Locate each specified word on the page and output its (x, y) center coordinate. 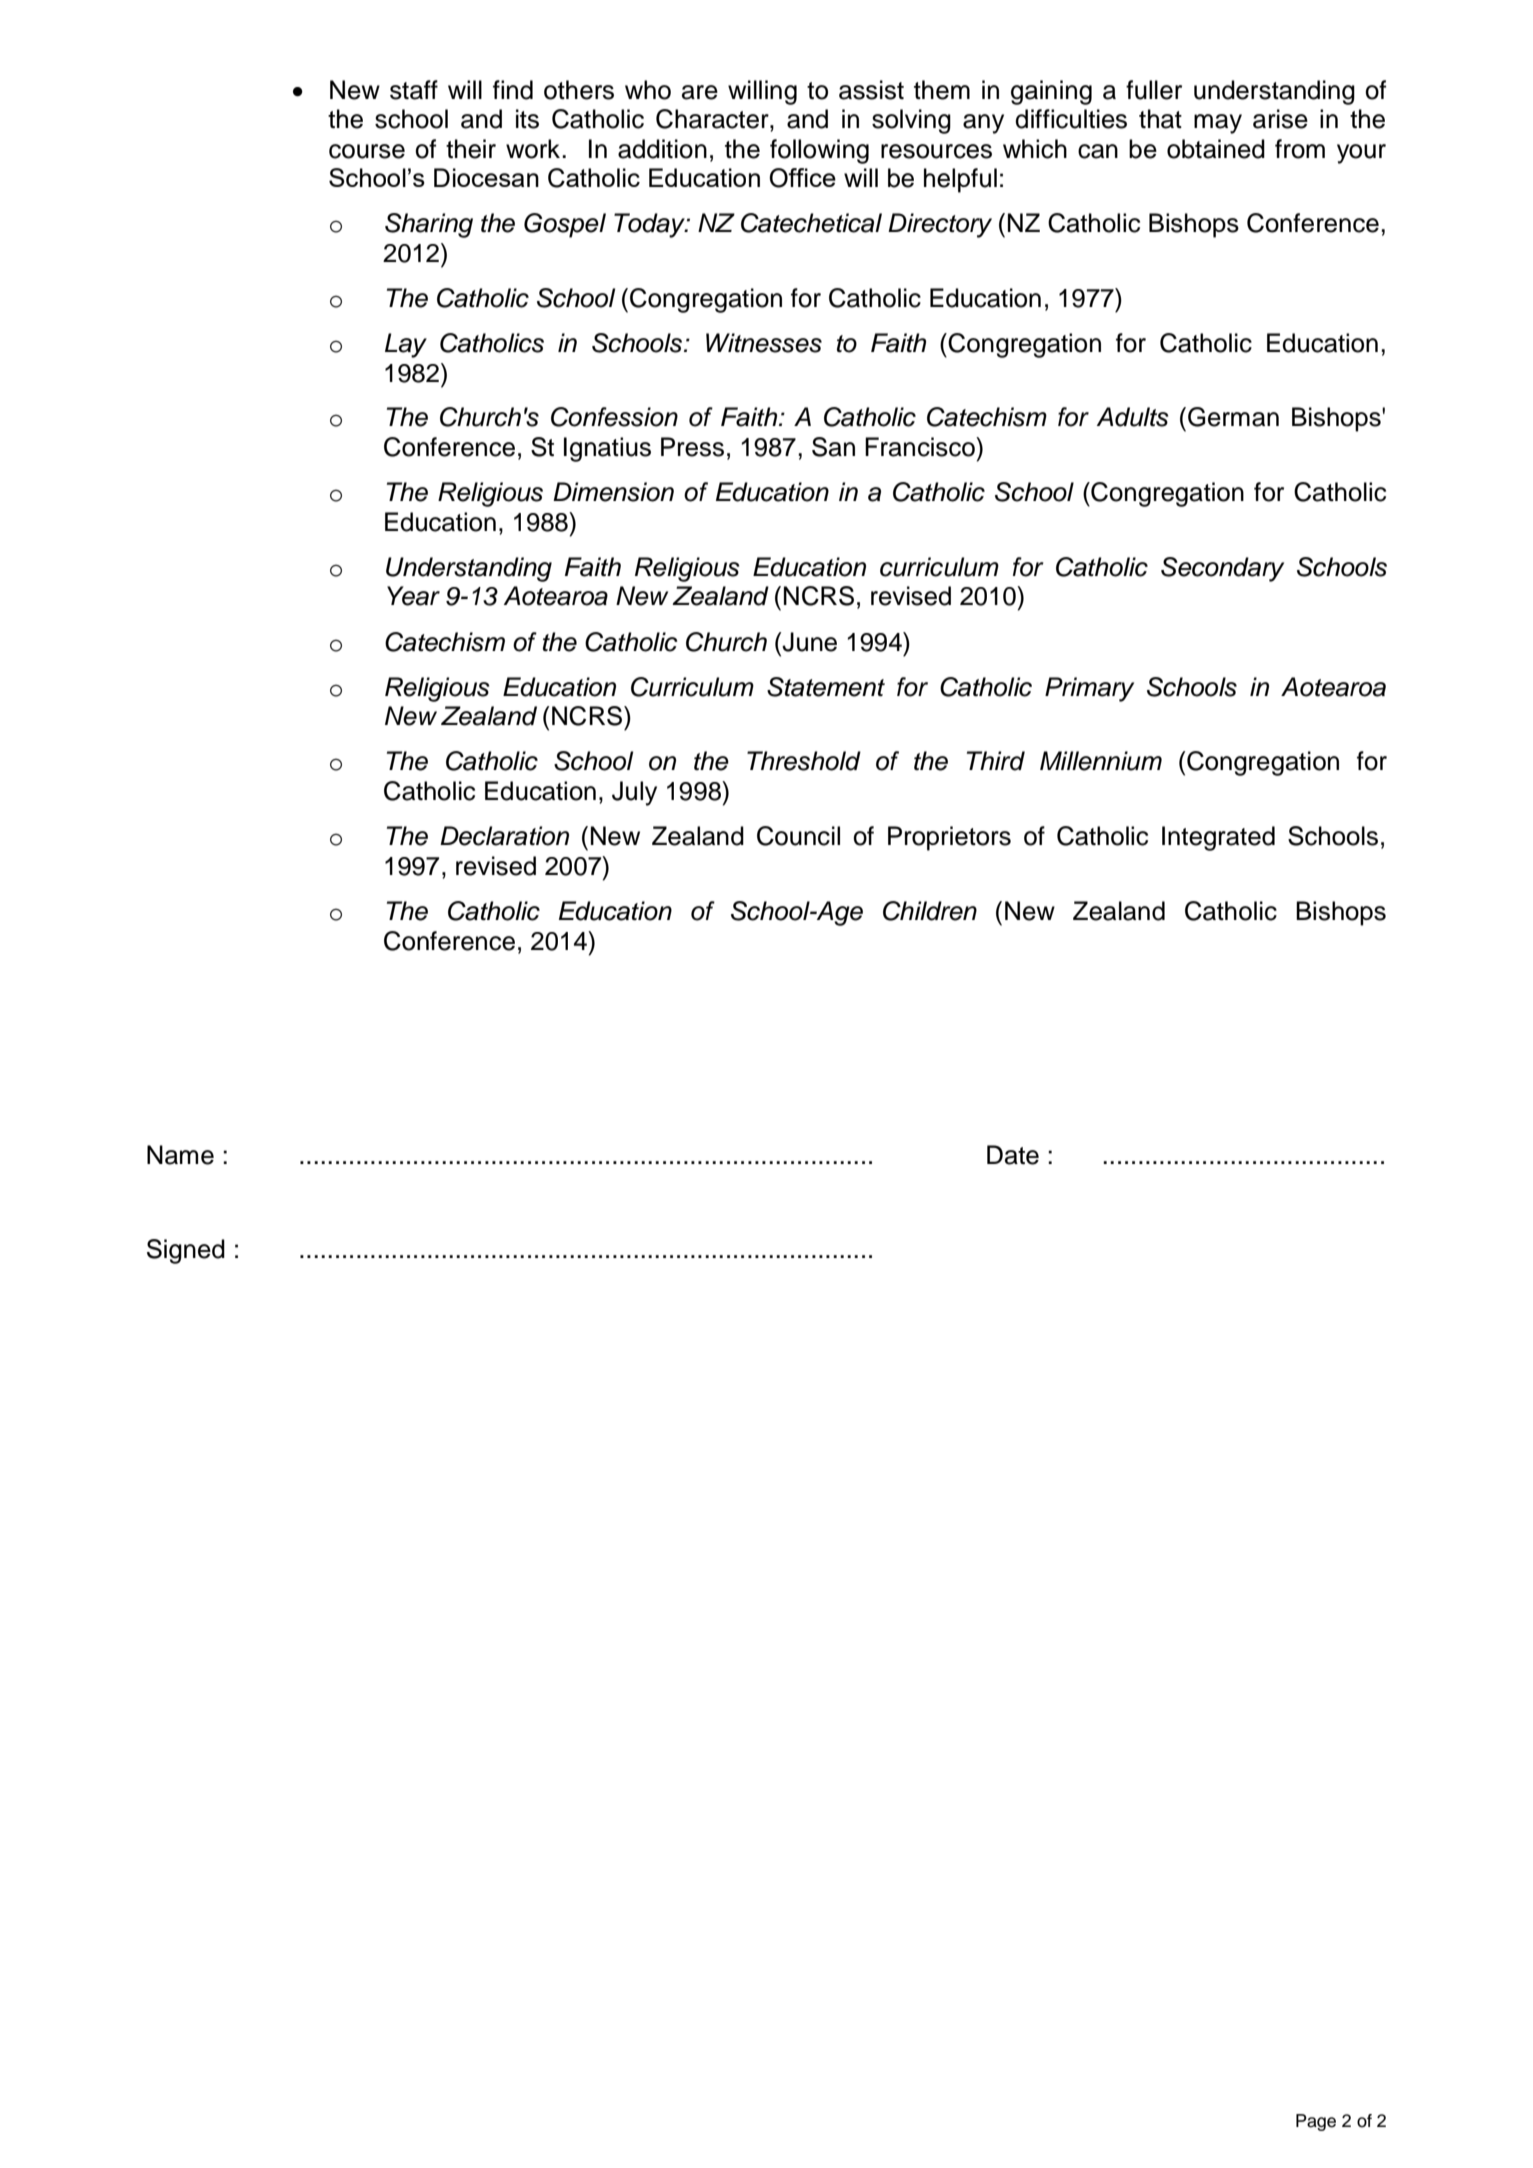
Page (1316, 2122)
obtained (1216, 149)
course (367, 151)
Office (802, 178)
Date (1013, 1155)
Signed (186, 1251)
